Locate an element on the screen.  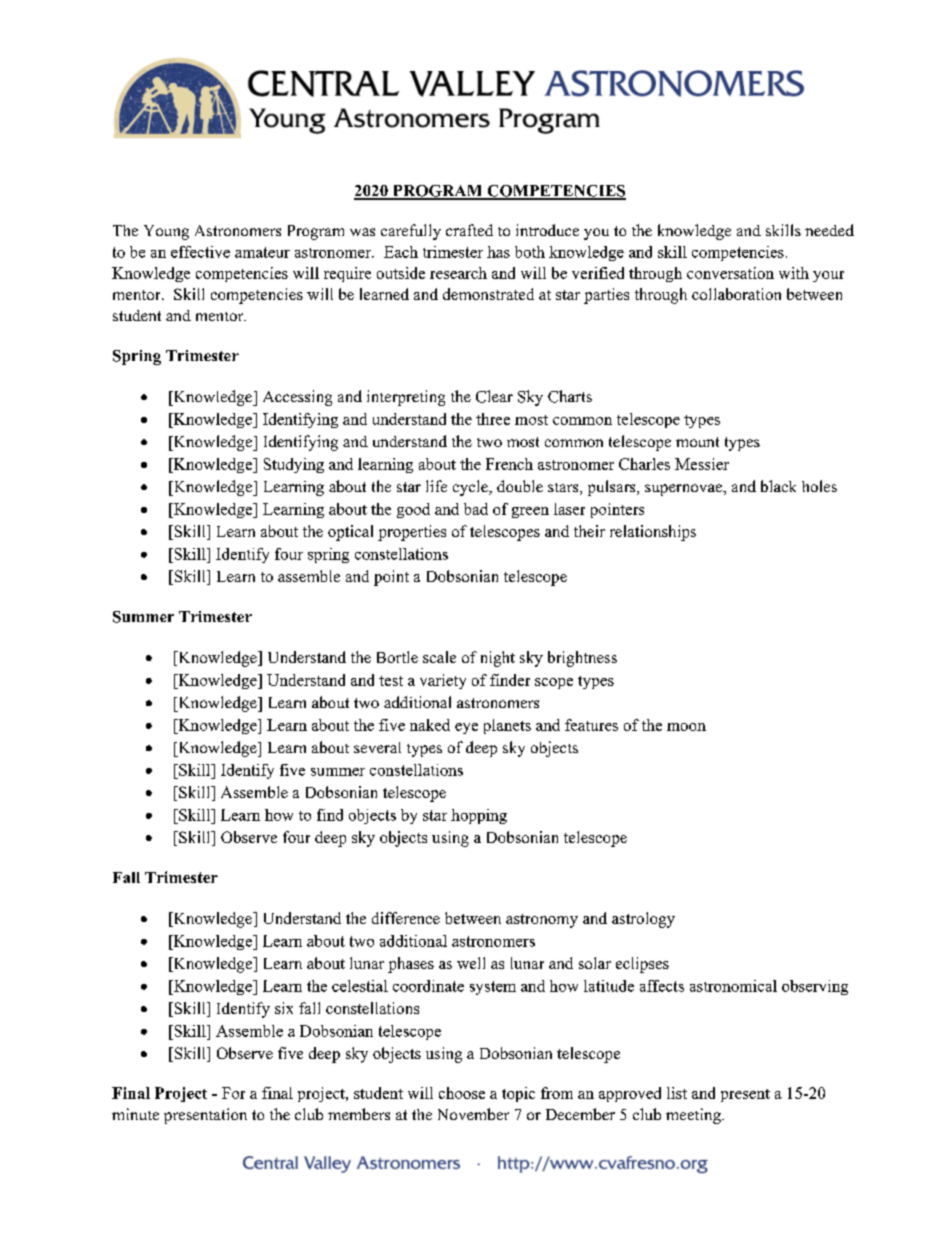
effective is located at coordinates (200, 252).
